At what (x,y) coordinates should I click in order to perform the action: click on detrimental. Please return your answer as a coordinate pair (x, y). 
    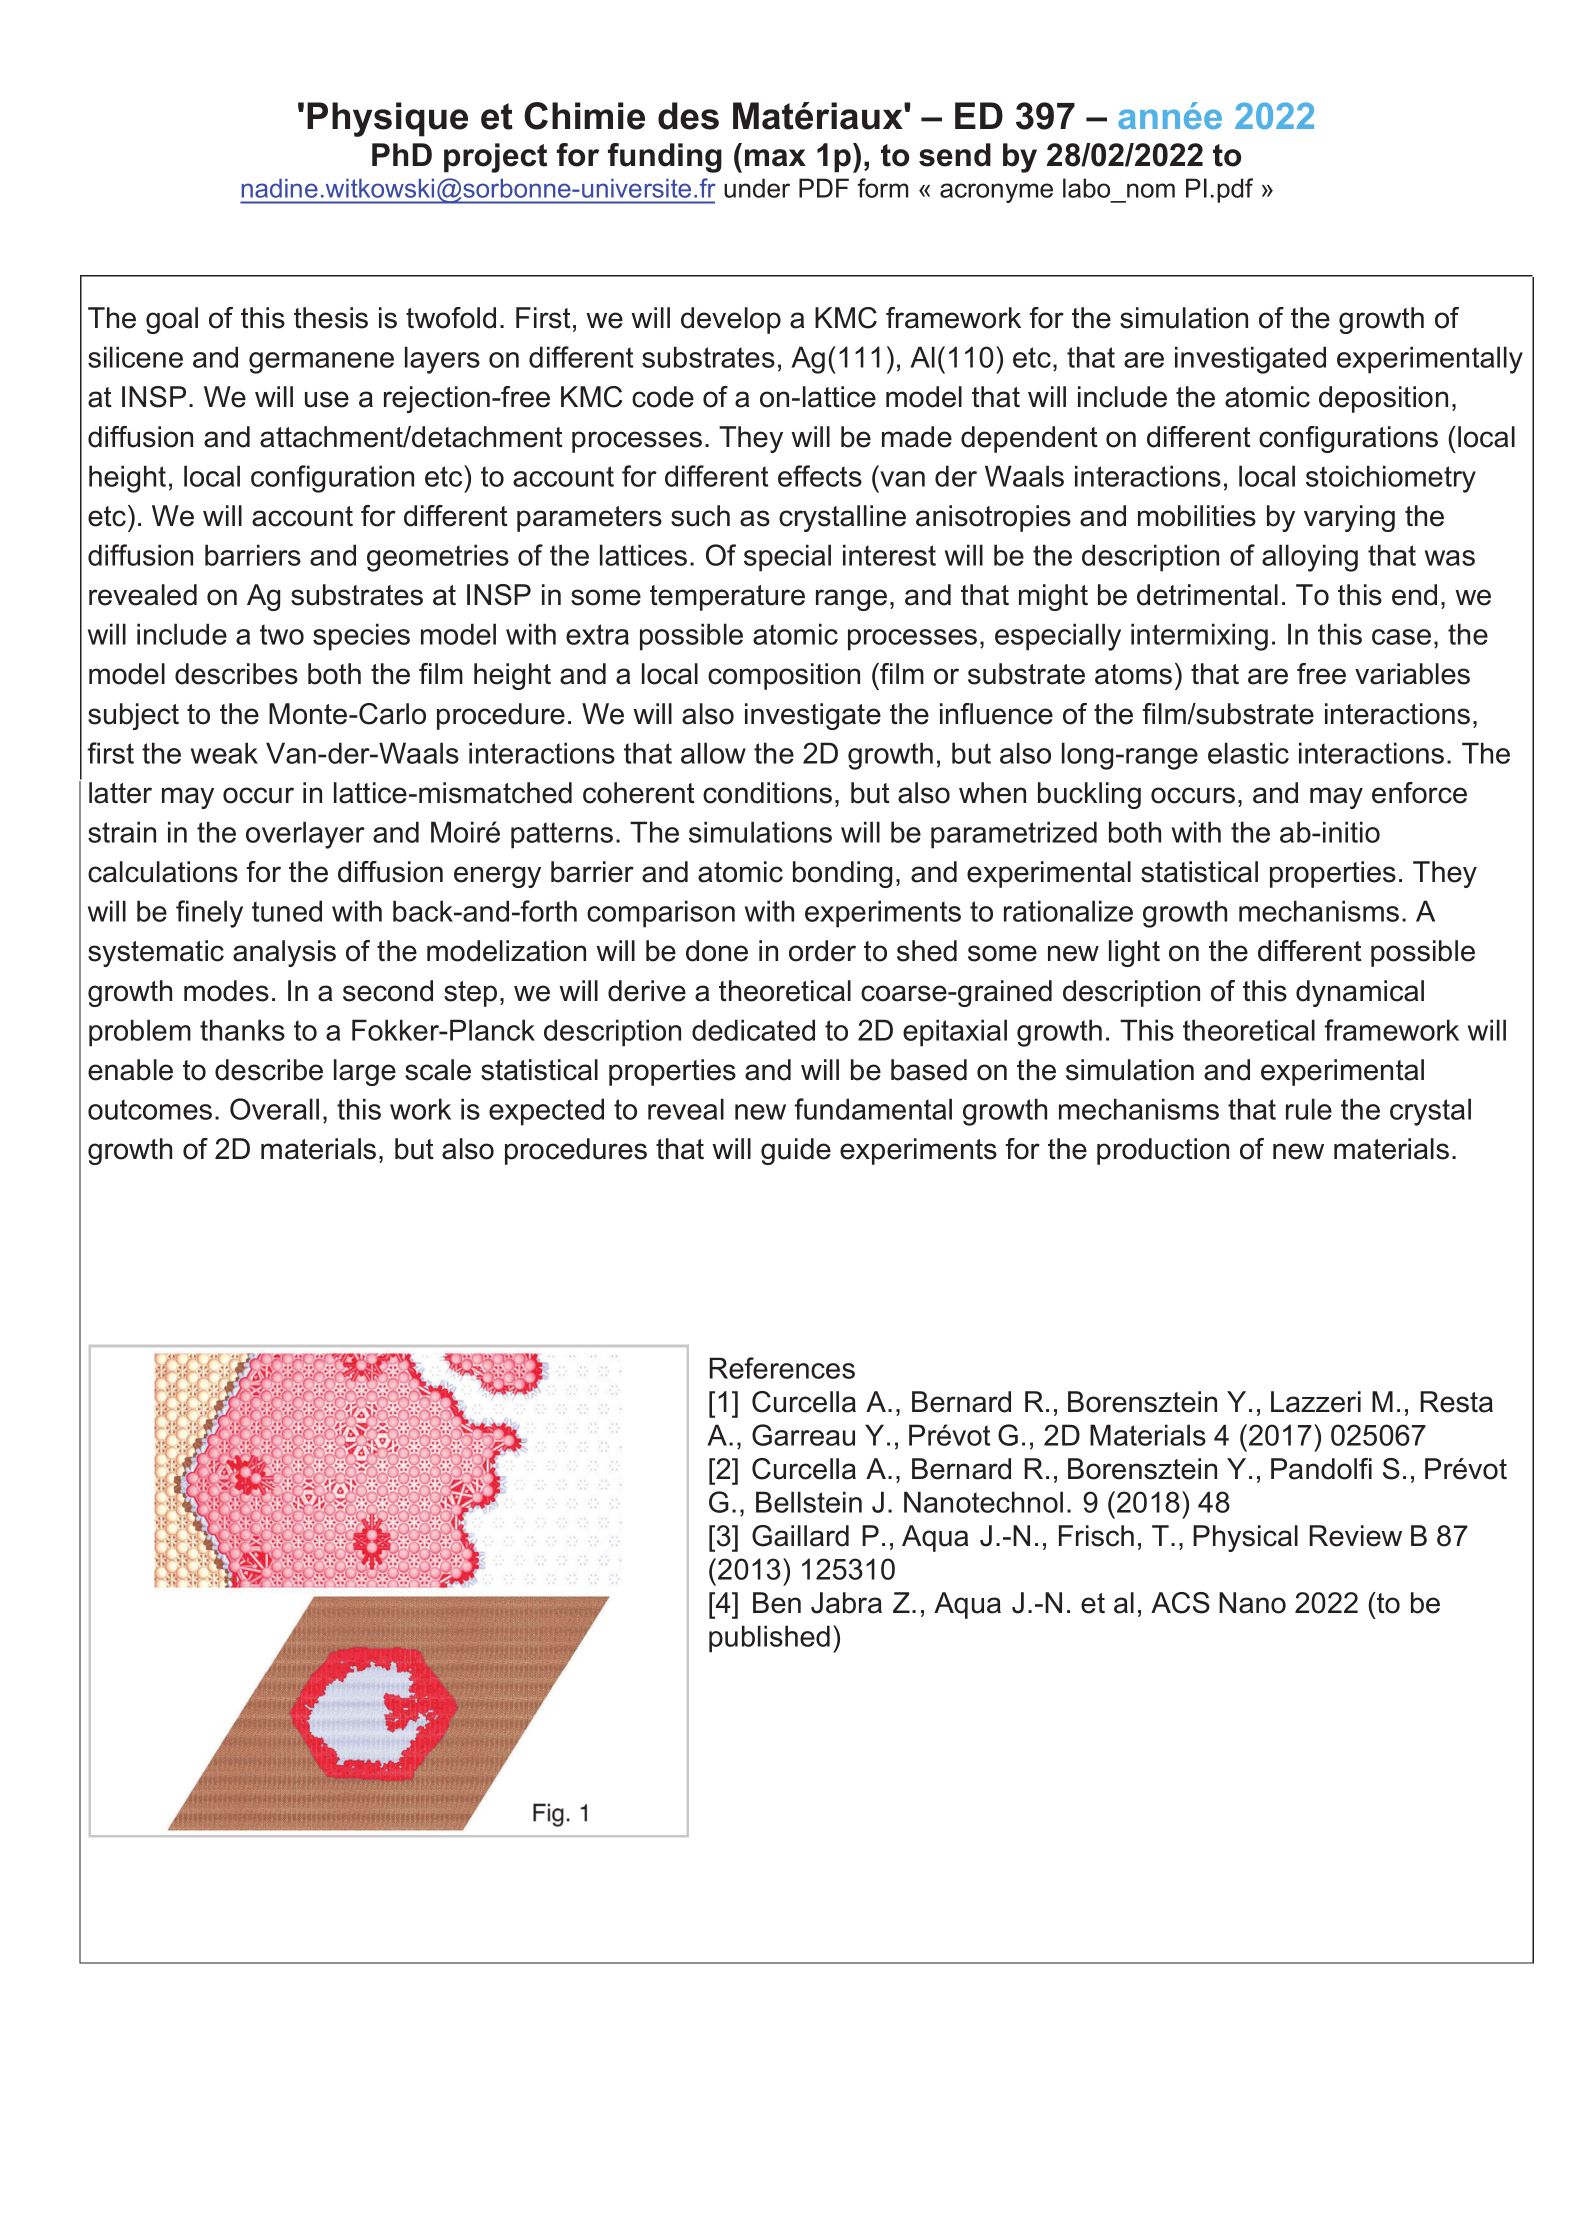
    Looking at the image, I should click on (1207, 595).
